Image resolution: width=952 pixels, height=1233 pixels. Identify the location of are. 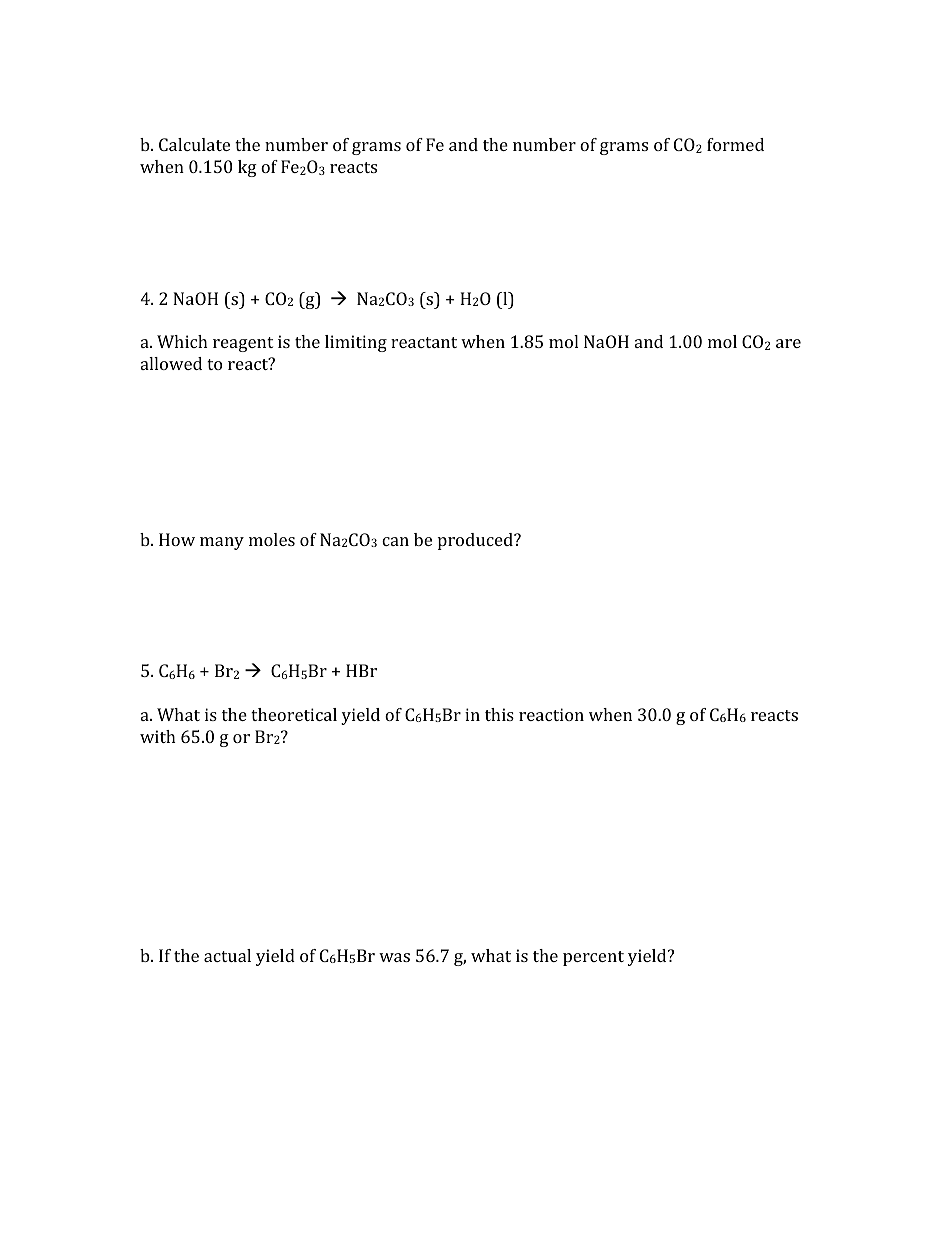
(788, 343).
